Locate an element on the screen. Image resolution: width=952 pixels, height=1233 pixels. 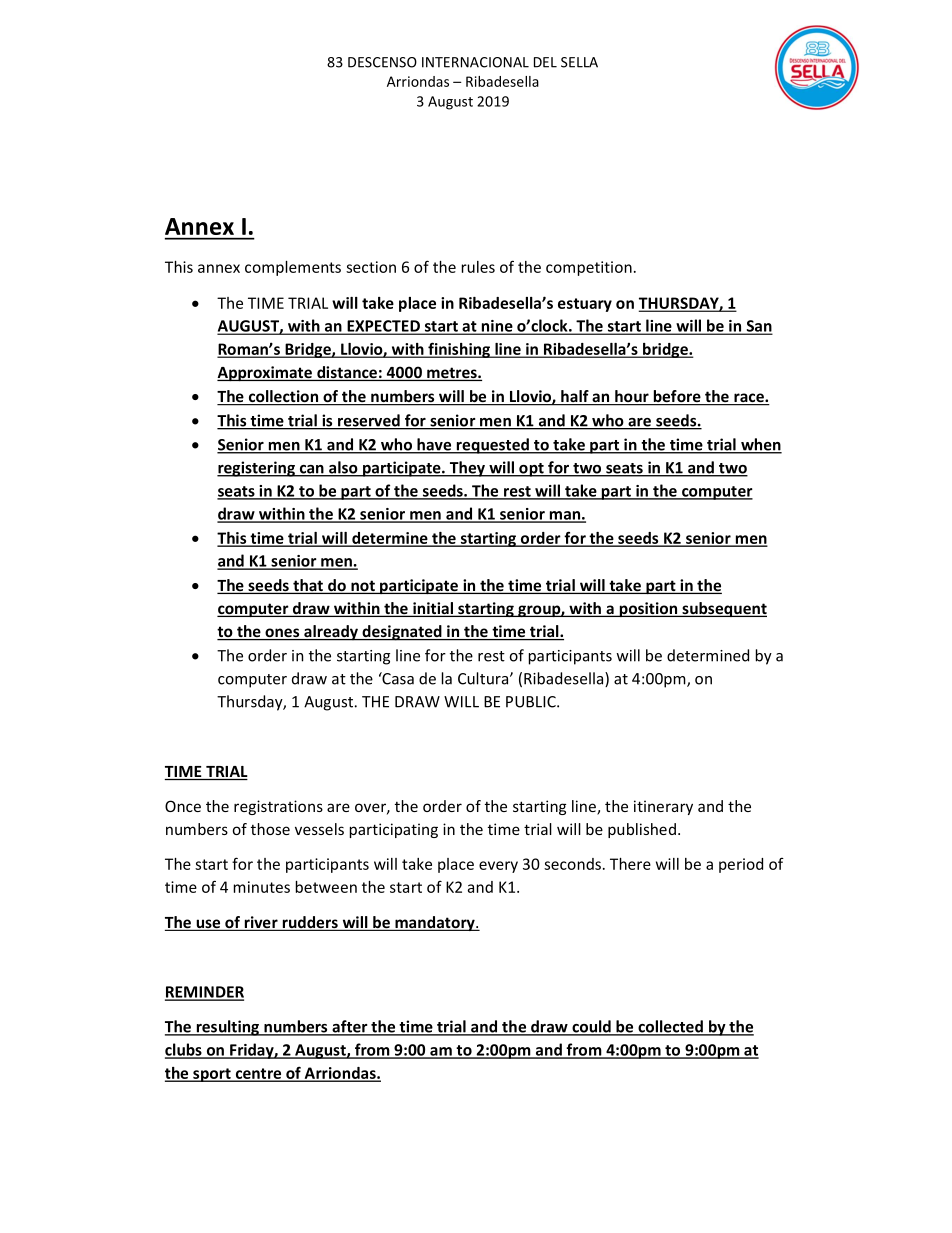
complements is located at coordinates (293, 268).
